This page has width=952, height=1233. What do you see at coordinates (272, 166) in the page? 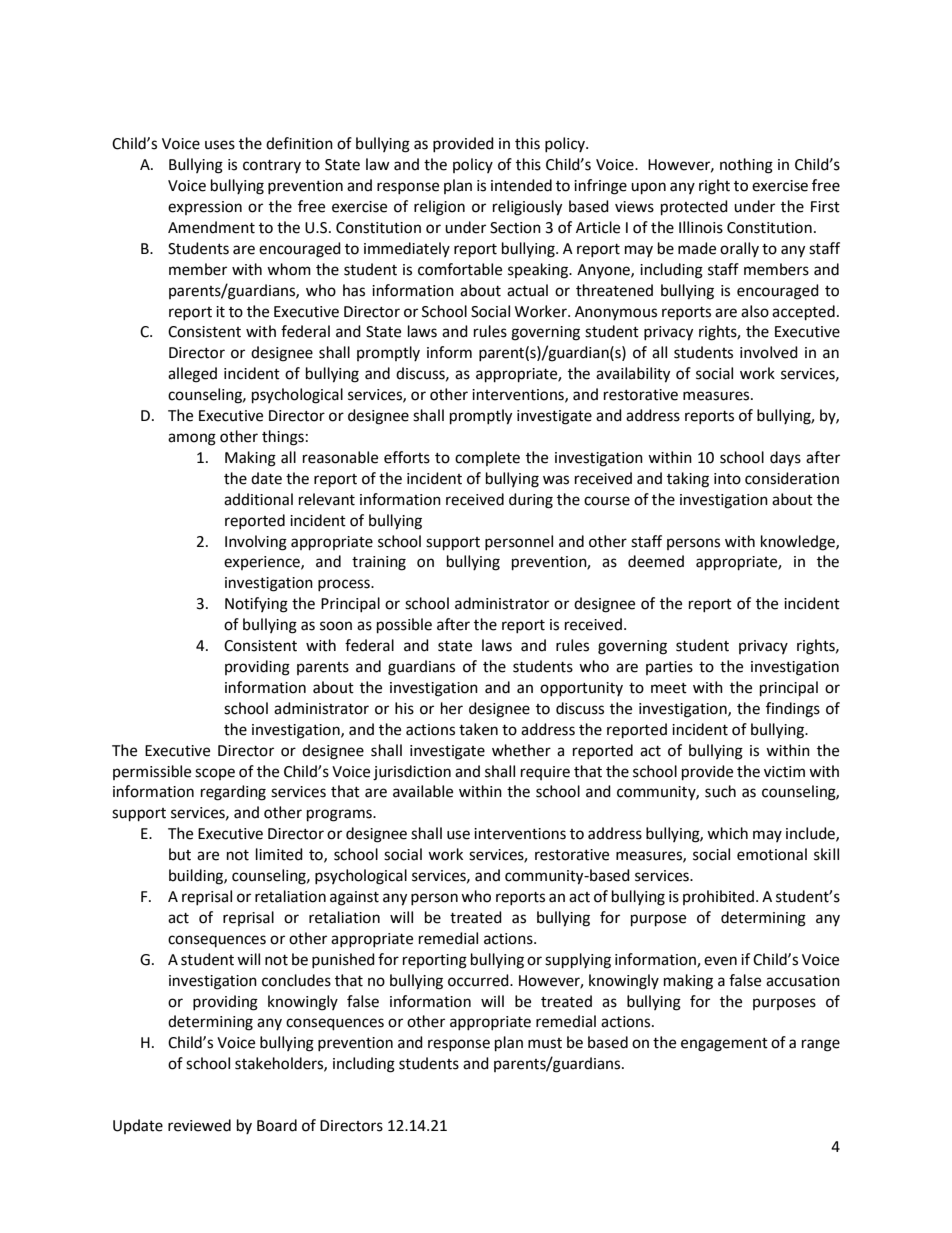
I see `contrary` at bounding box center [272, 166].
